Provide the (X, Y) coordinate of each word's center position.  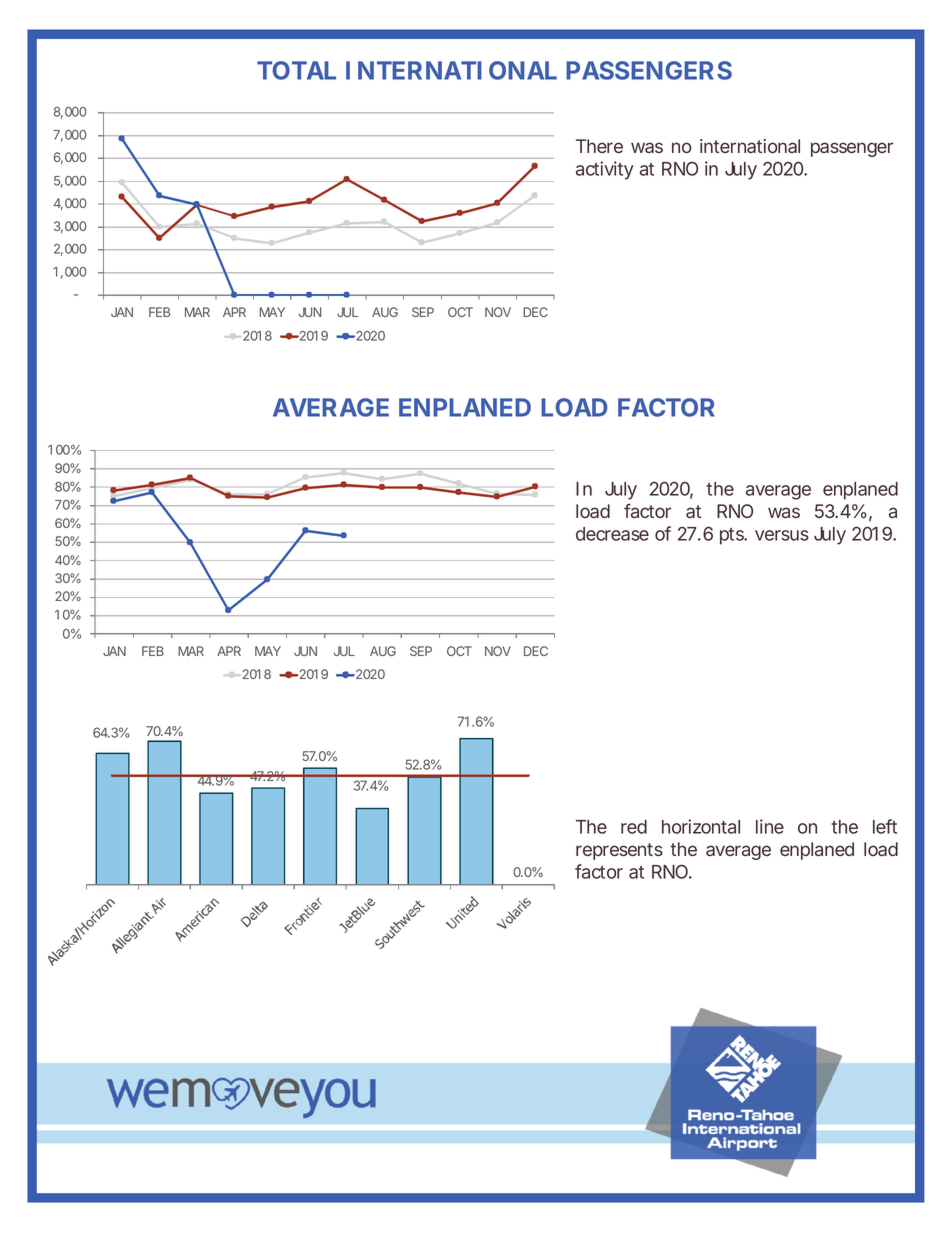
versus (782, 535)
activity (605, 170)
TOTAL (296, 70)
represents (619, 851)
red (634, 827)
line (770, 826)
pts (733, 536)
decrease (612, 534)
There (599, 146)
